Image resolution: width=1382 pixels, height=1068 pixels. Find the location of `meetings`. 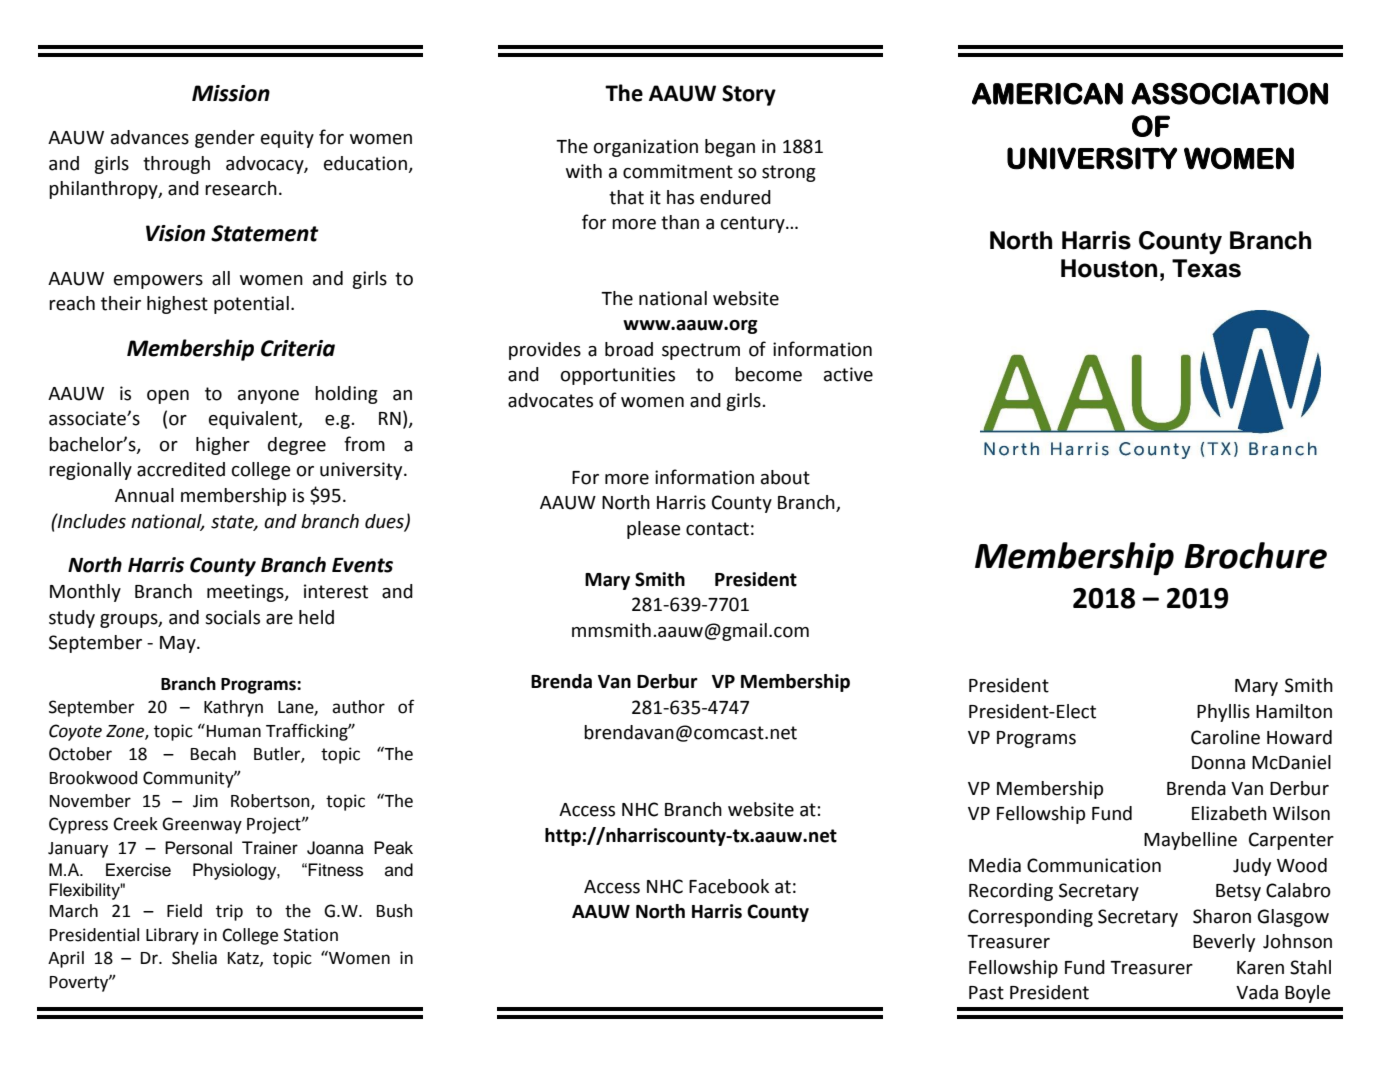

meetings is located at coordinates (246, 593).
